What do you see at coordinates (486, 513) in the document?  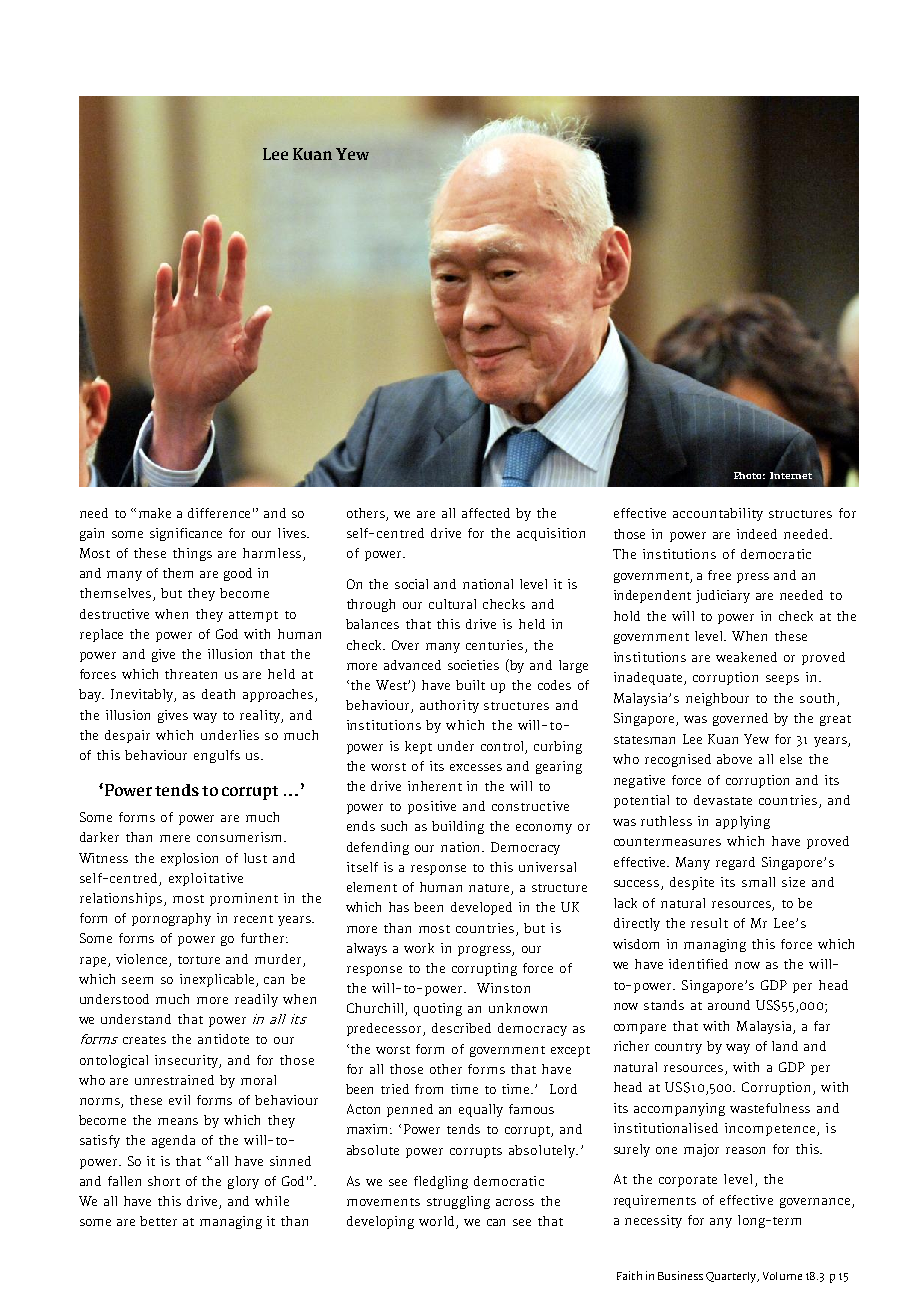 I see `affected` at bounding box center [486, 513].
